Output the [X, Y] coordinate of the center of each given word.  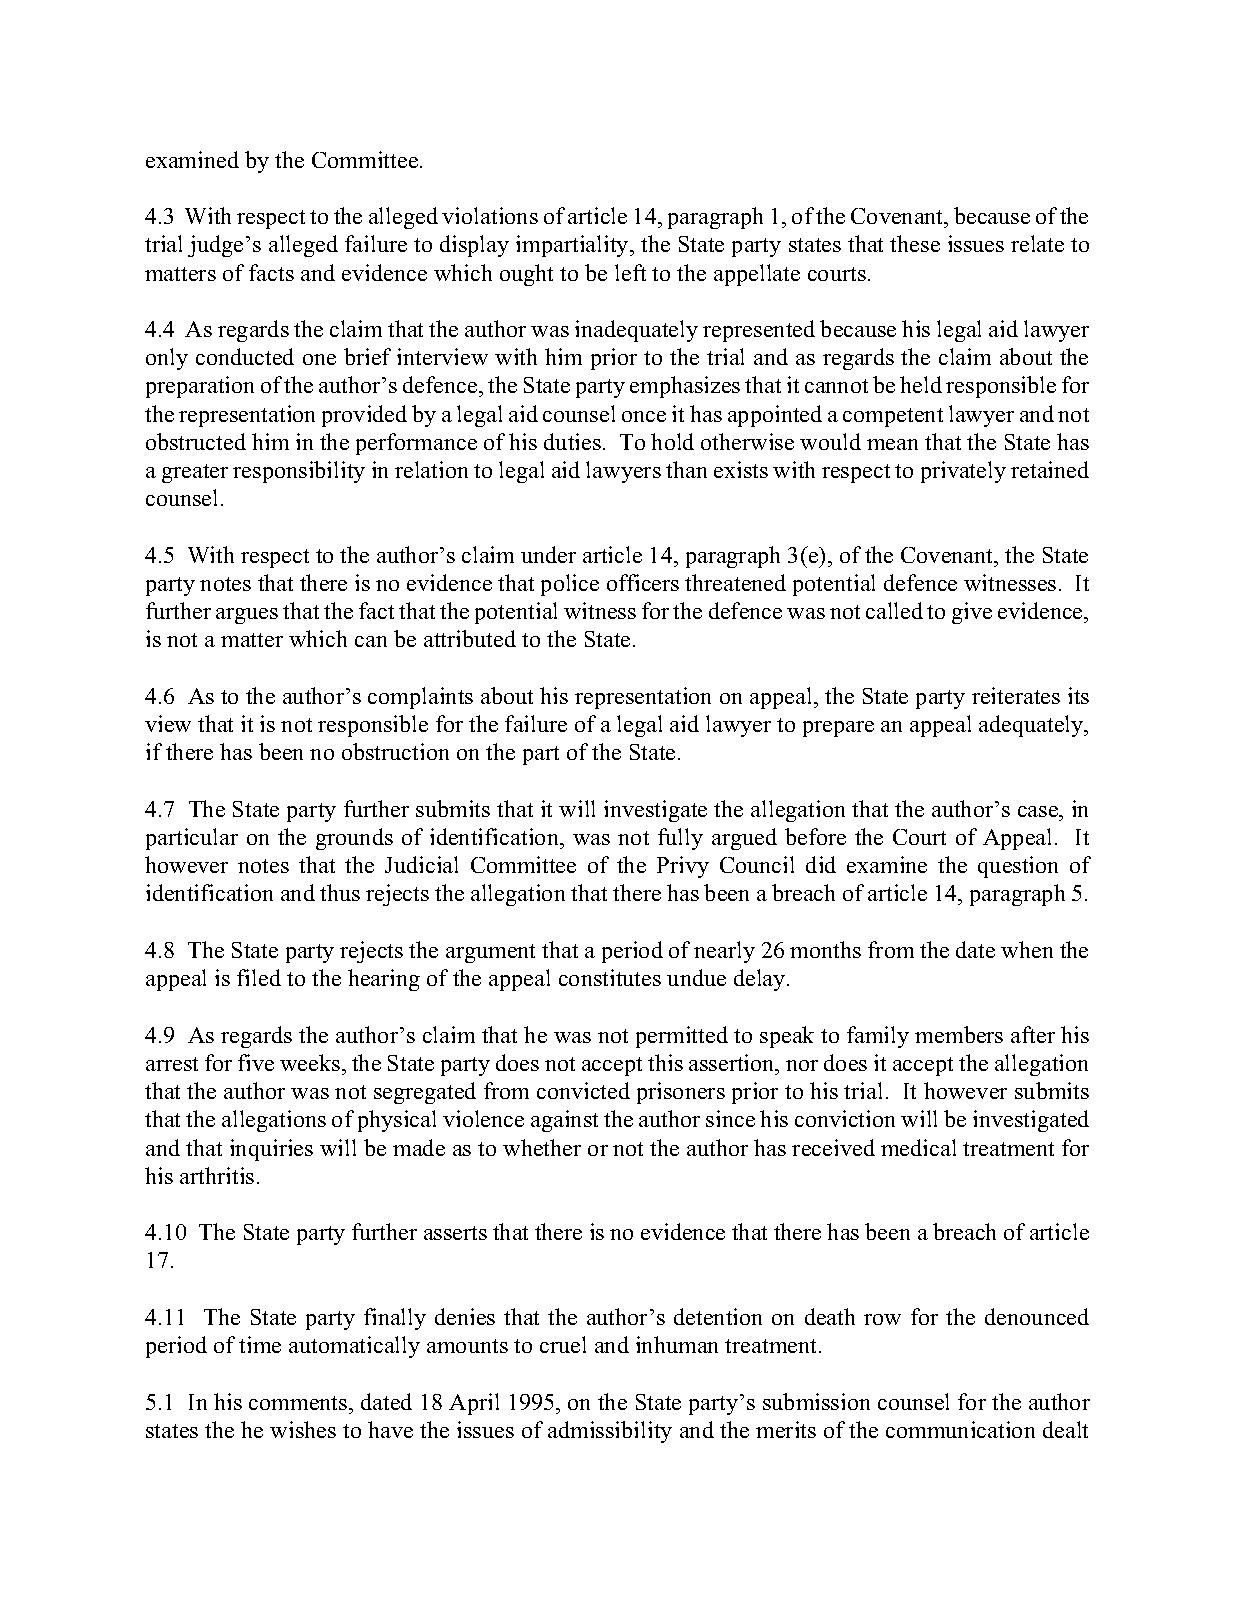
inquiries [271, 1150]
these [915, 243]
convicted [583, 1090]
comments [299, 1403]
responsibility [299, 472]
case [1039, 811]
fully [680, 839]
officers [643, 582]
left [630, 272]
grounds [354, 839]
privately [963, 472]
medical [918, 1147]
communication [960, 1429]
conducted [245, 356]
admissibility [610, 1432]
